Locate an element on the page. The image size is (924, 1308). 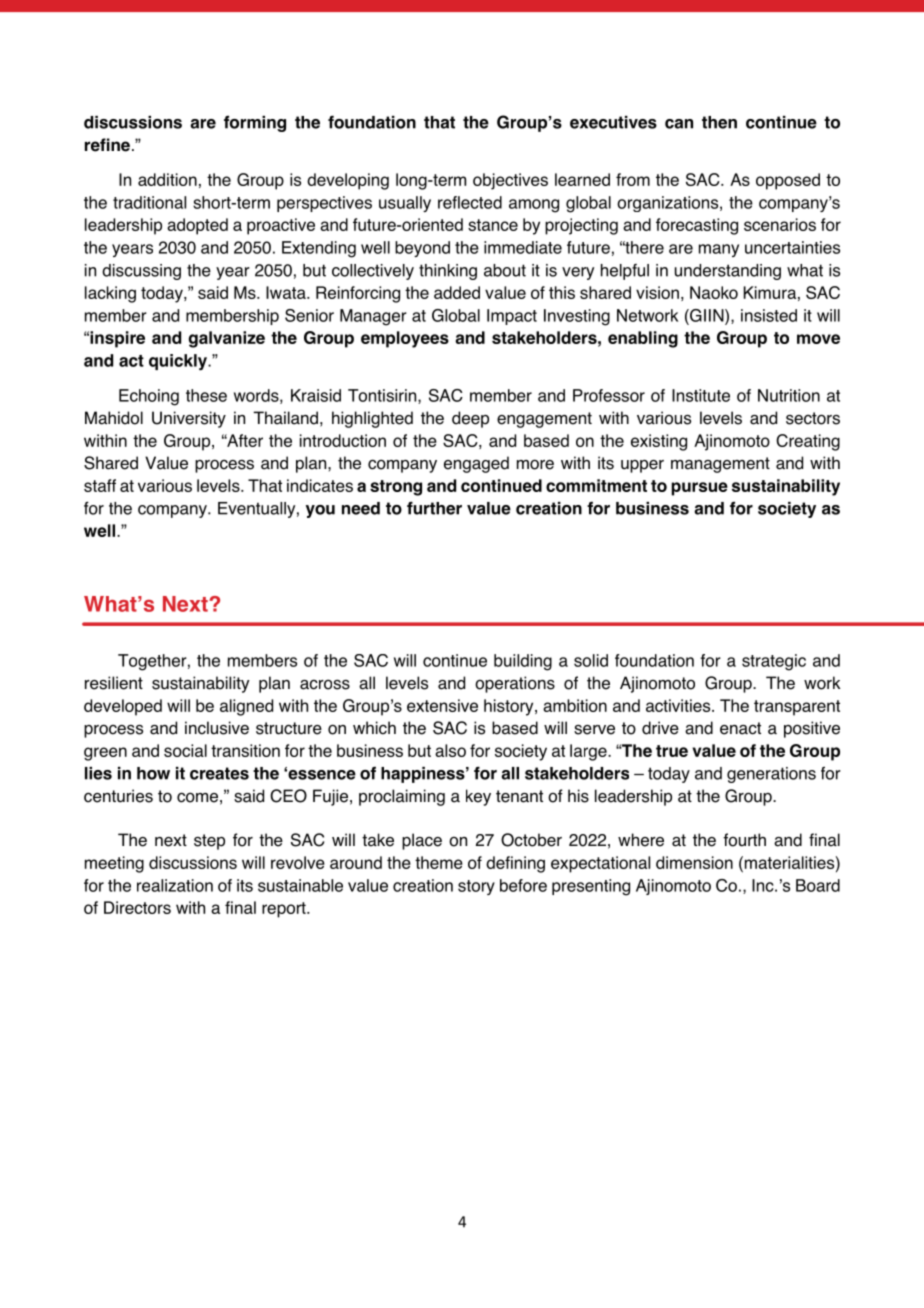
addition is located at coordinates (167, 179).
